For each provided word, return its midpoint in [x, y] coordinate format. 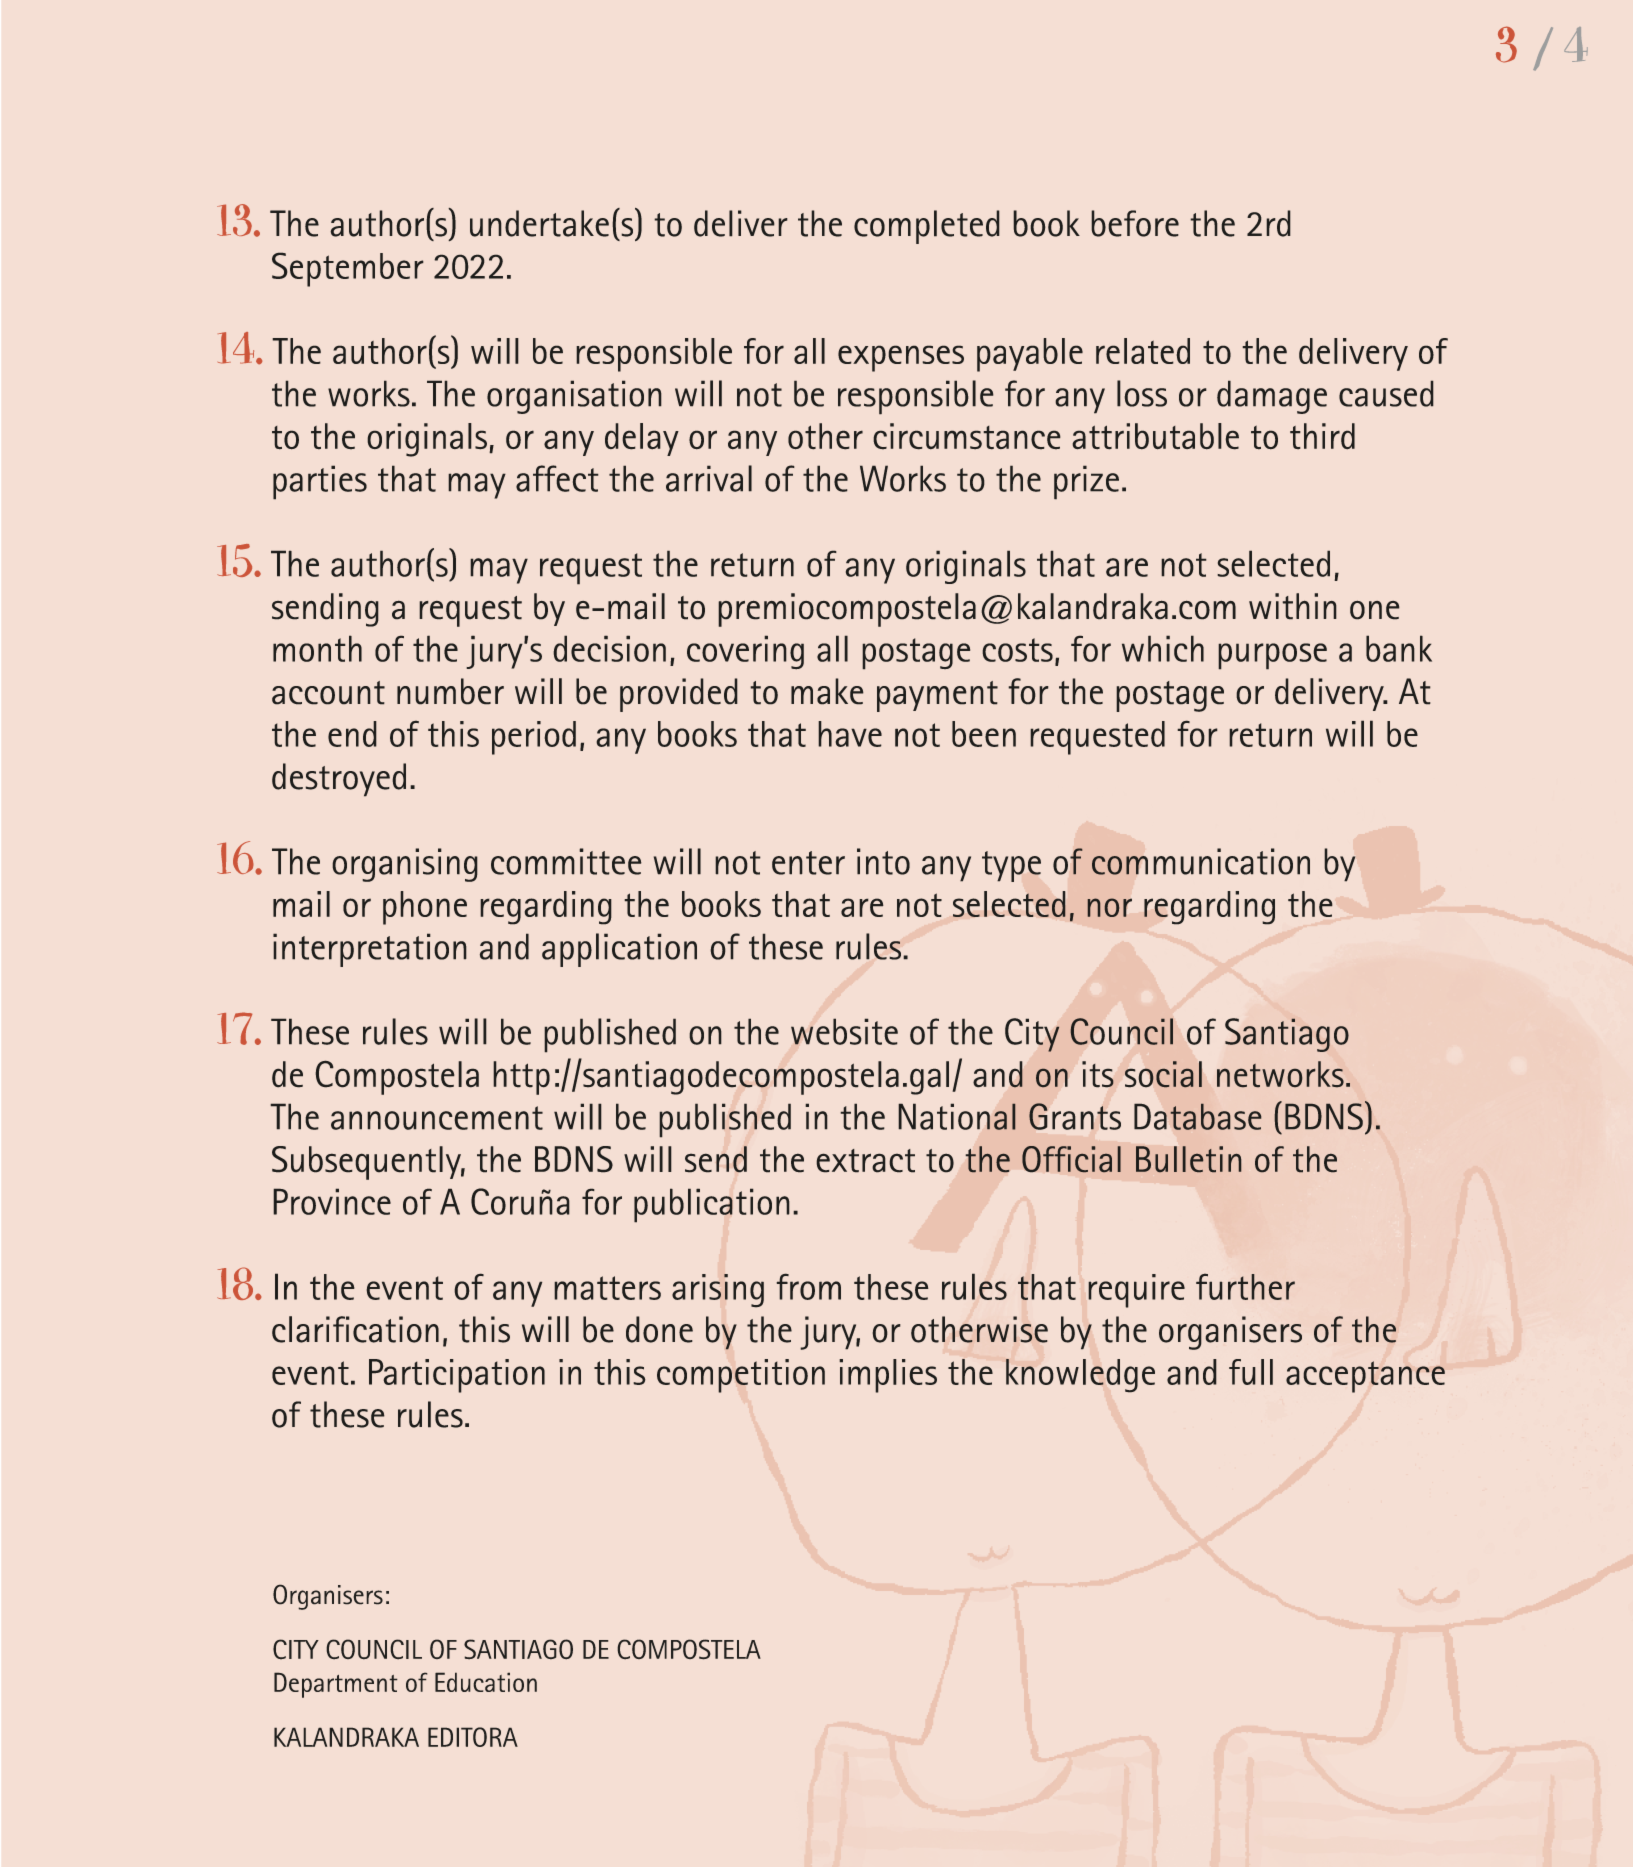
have [850, 734]
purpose [1272, 656]
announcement [437, 1118]
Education [486, 1682]
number [450, 691]
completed [927, 227]
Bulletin [1188, 1159]
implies [888, 1376]
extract [865, 1161]
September [348, 269]
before [1135, 223]
